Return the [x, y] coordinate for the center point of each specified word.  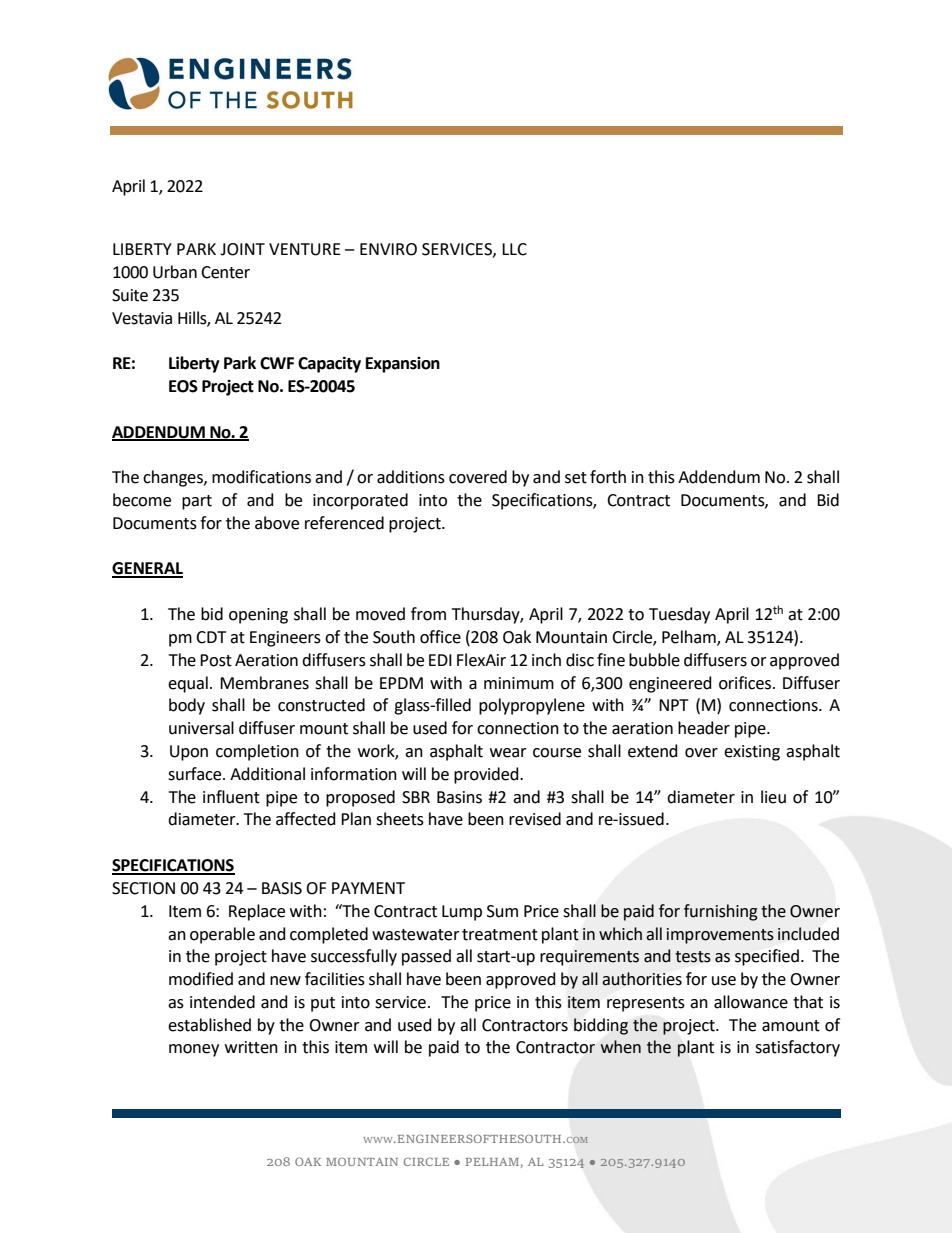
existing [752, 753]
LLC [514, 249]
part [197, 502]
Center [225, 272]
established [209, 1025]
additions [411, 477]
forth [608, 477]
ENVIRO [388, 249]
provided [487, 775]
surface [196, 774]
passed [426, 957]
